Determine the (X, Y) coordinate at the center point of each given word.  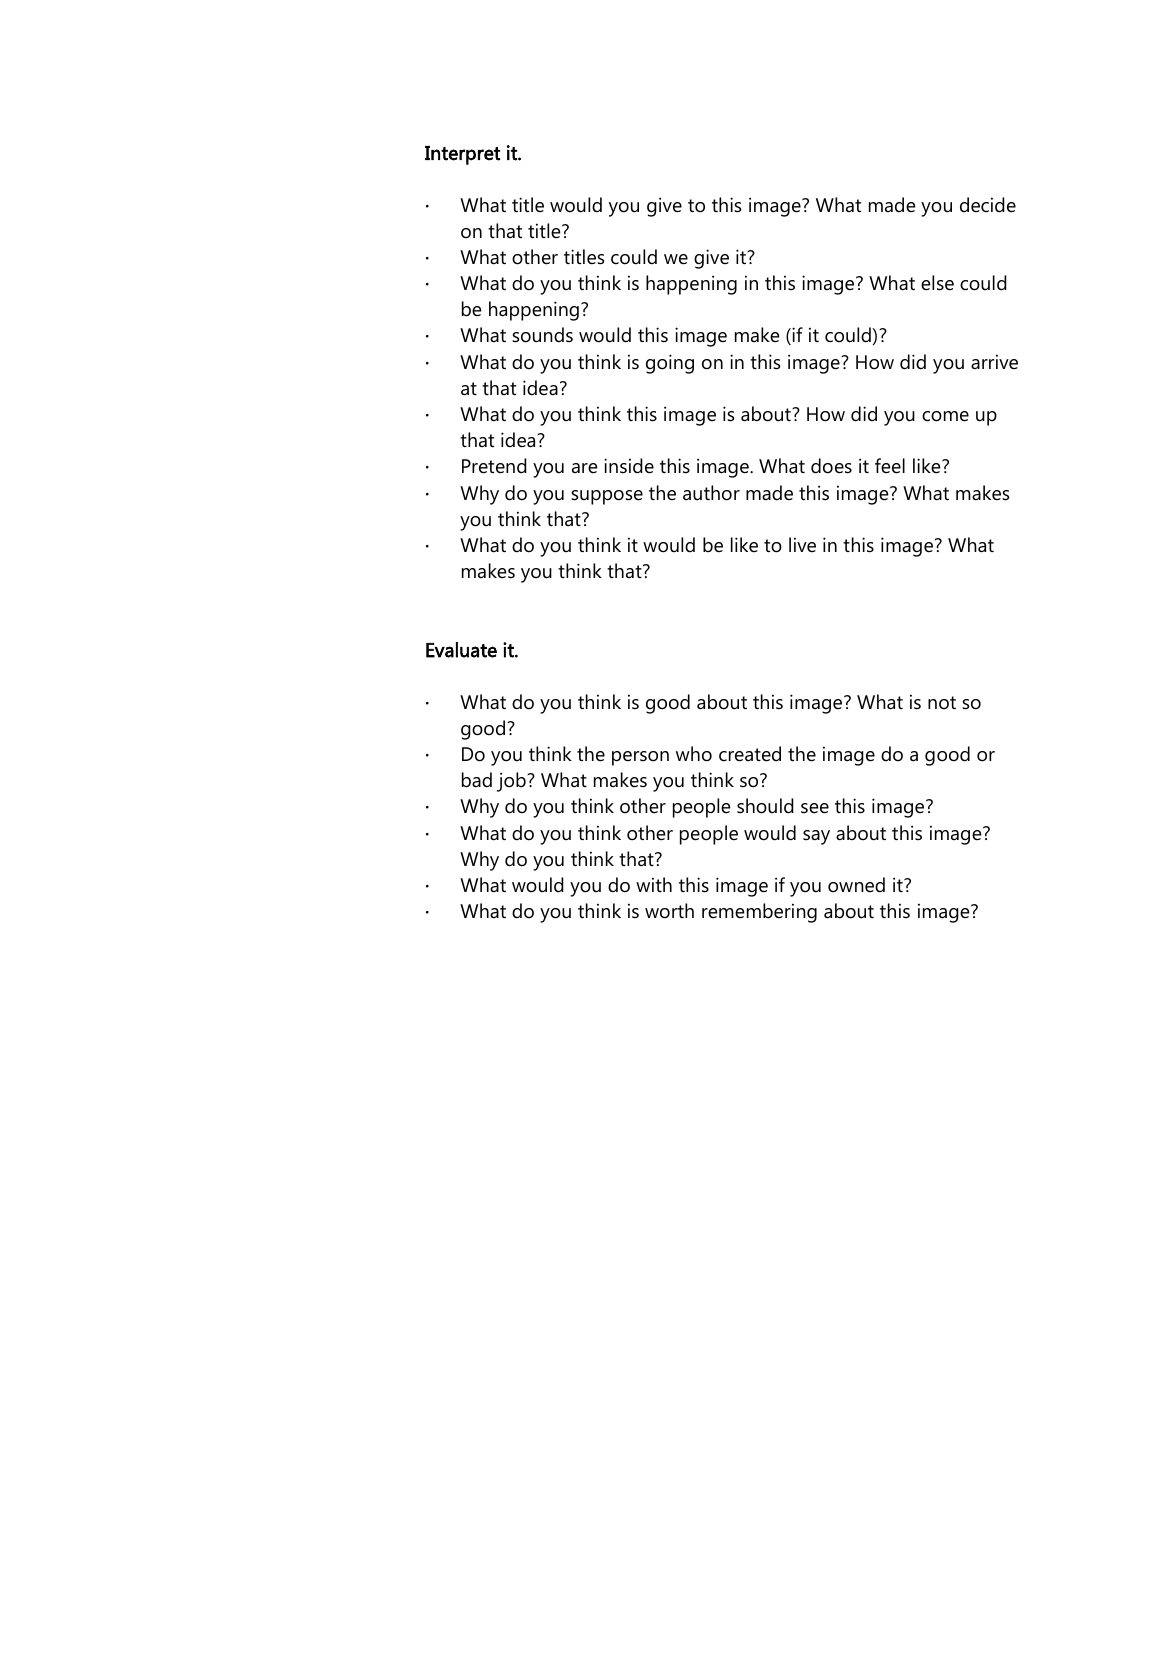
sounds (542, 335)
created (750, 754)
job (512, 782)
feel (890, 466)
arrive (994, 362)
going (670, 364)
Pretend (494, 466)
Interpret (462, 155)
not (942, 703)
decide (988, 205)
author (711, 493)
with (654, 884)
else (937, 283)
